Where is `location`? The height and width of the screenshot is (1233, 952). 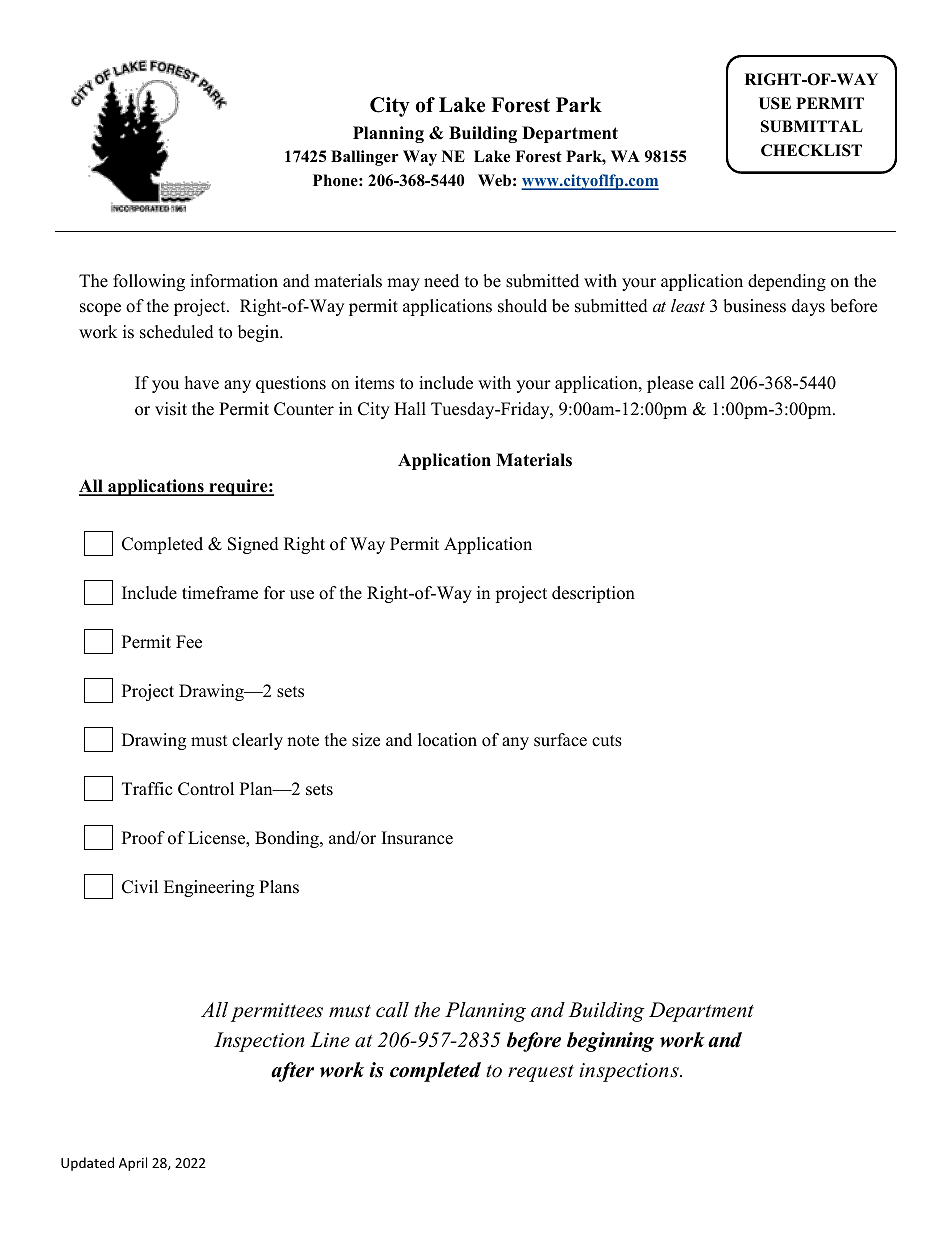 location is located at coordinates (447, 740).
